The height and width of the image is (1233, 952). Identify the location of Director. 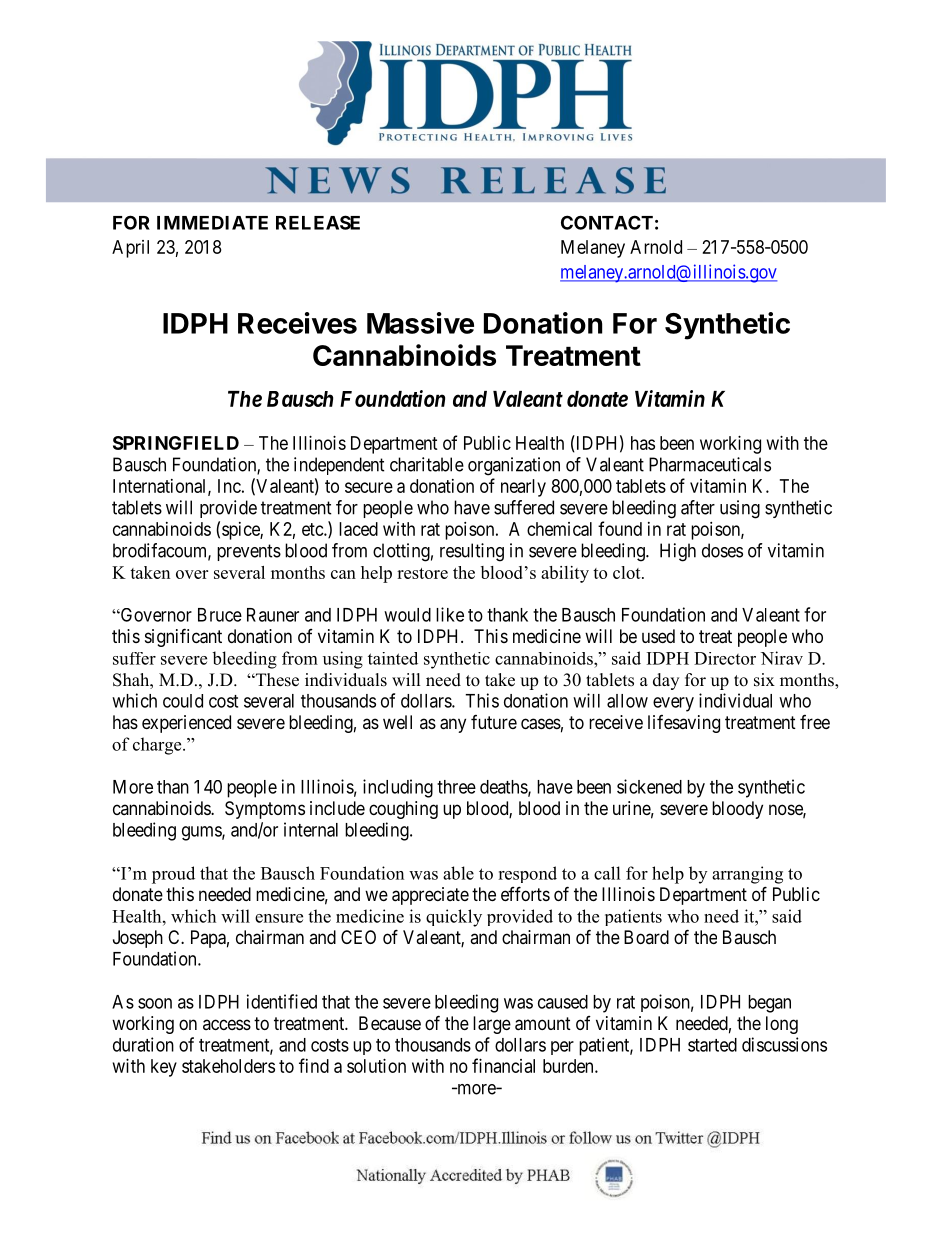
(725, 658).
